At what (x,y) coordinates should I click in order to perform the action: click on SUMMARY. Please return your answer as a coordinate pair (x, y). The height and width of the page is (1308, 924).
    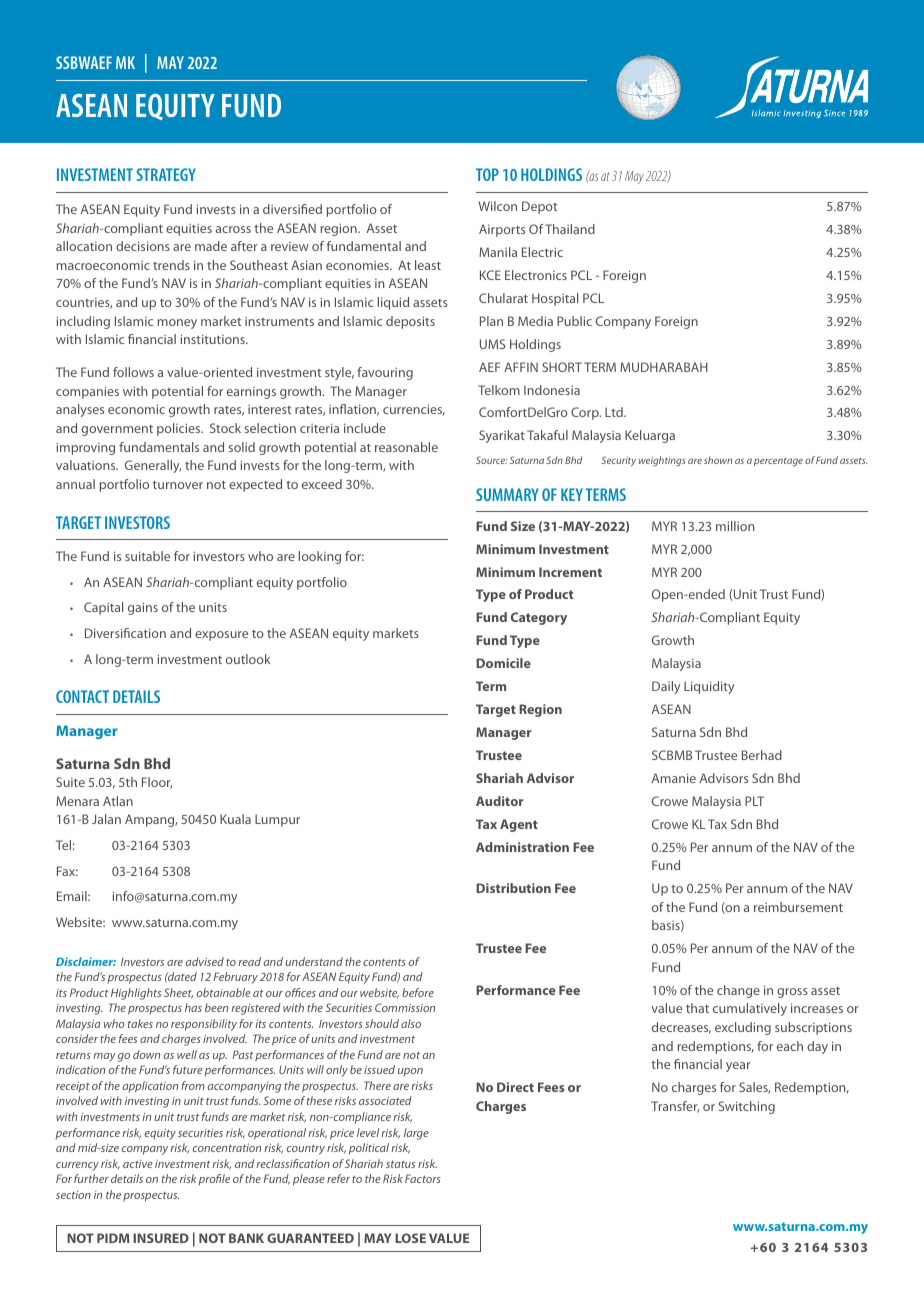
    Looking at the image, I should click on (507, 494).
